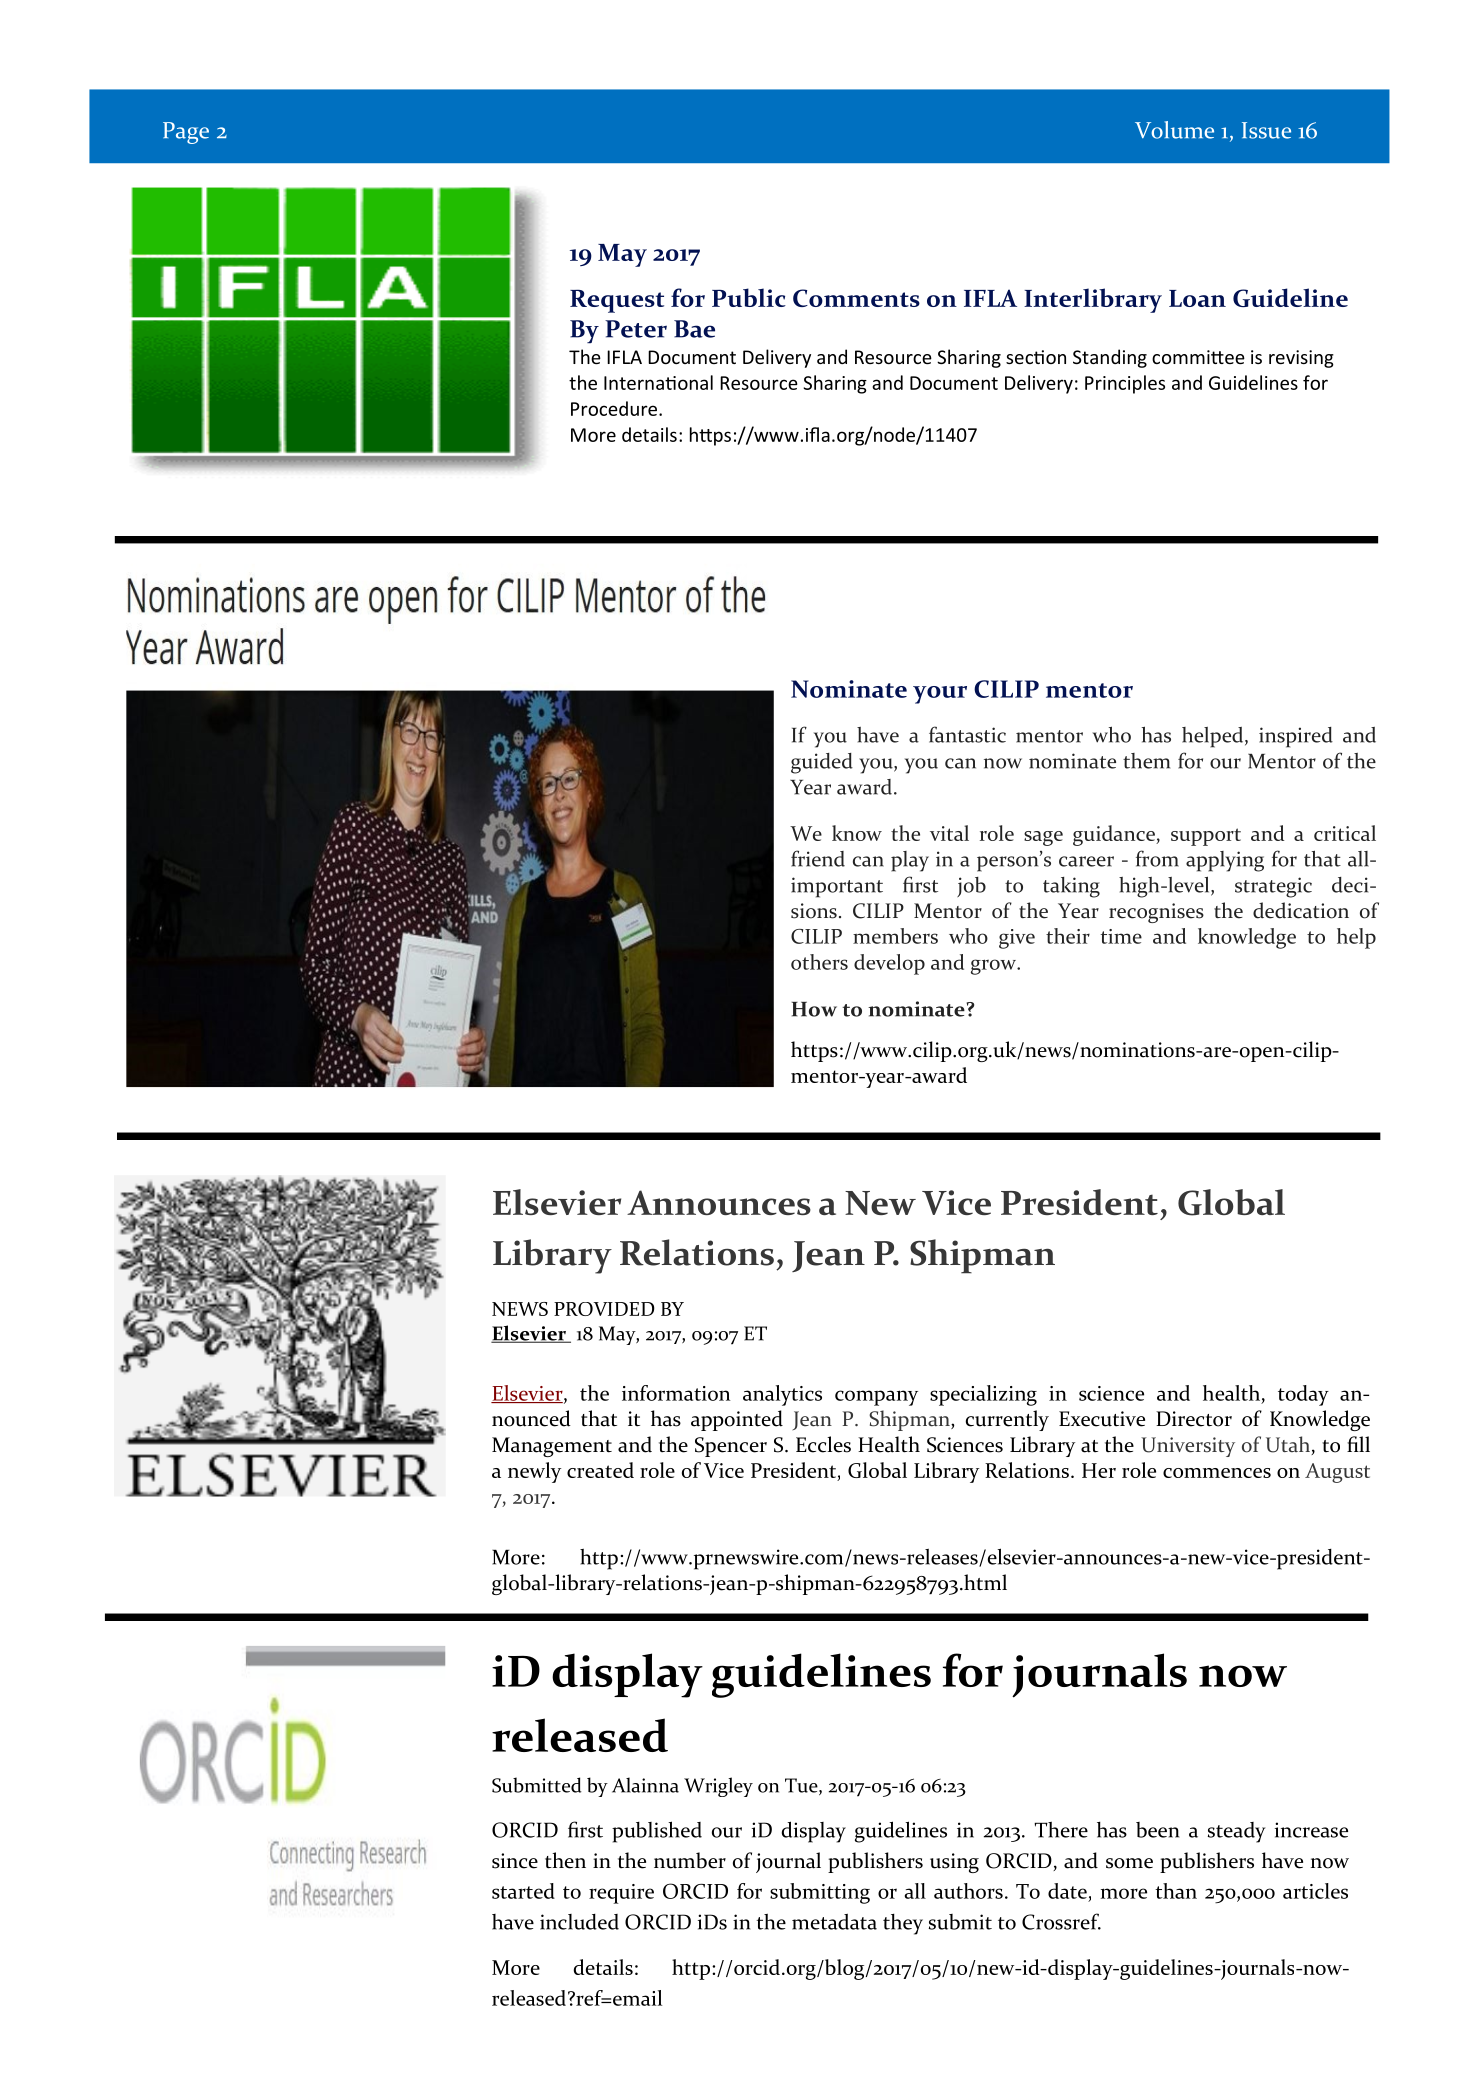 Image resolution: width=1479 pixels, height=2092 pixels. Describe the element at coordinates (515, 1861) in the screenshot. I see `since` at that location.
